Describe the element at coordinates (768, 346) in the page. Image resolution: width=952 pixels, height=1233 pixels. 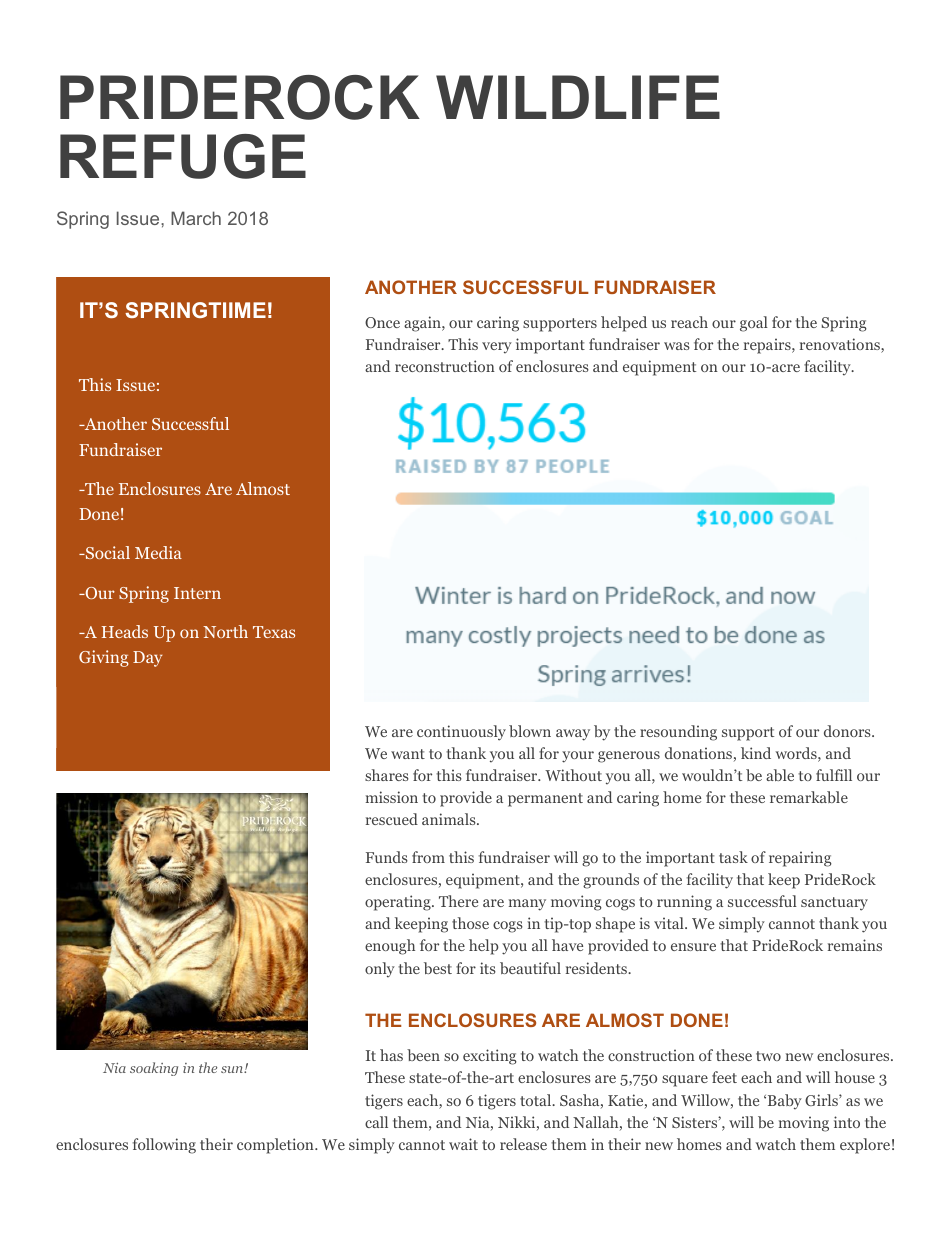
I see `repairs` at that location.
